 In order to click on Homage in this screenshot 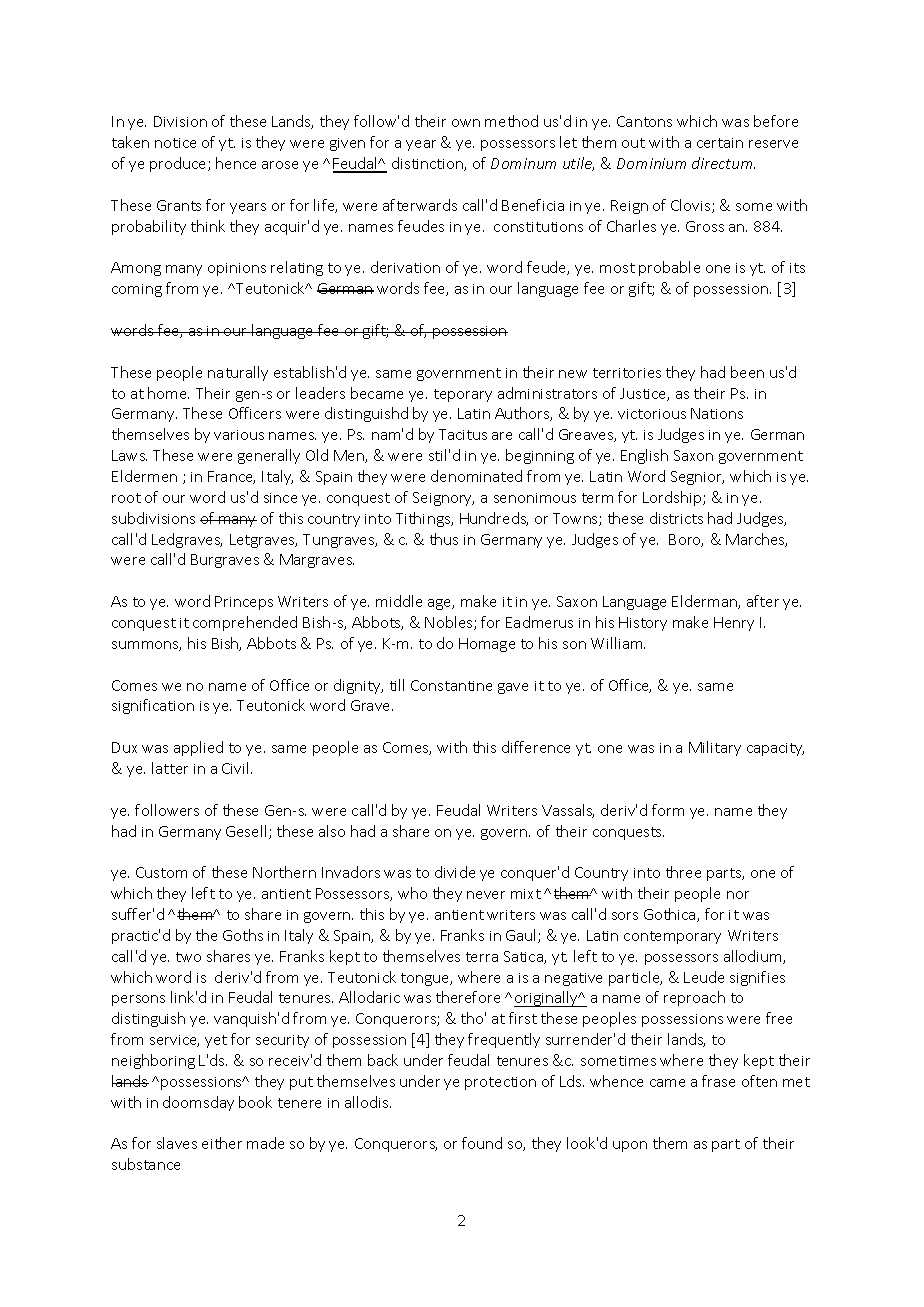, I will do `click(487, 645)`.
